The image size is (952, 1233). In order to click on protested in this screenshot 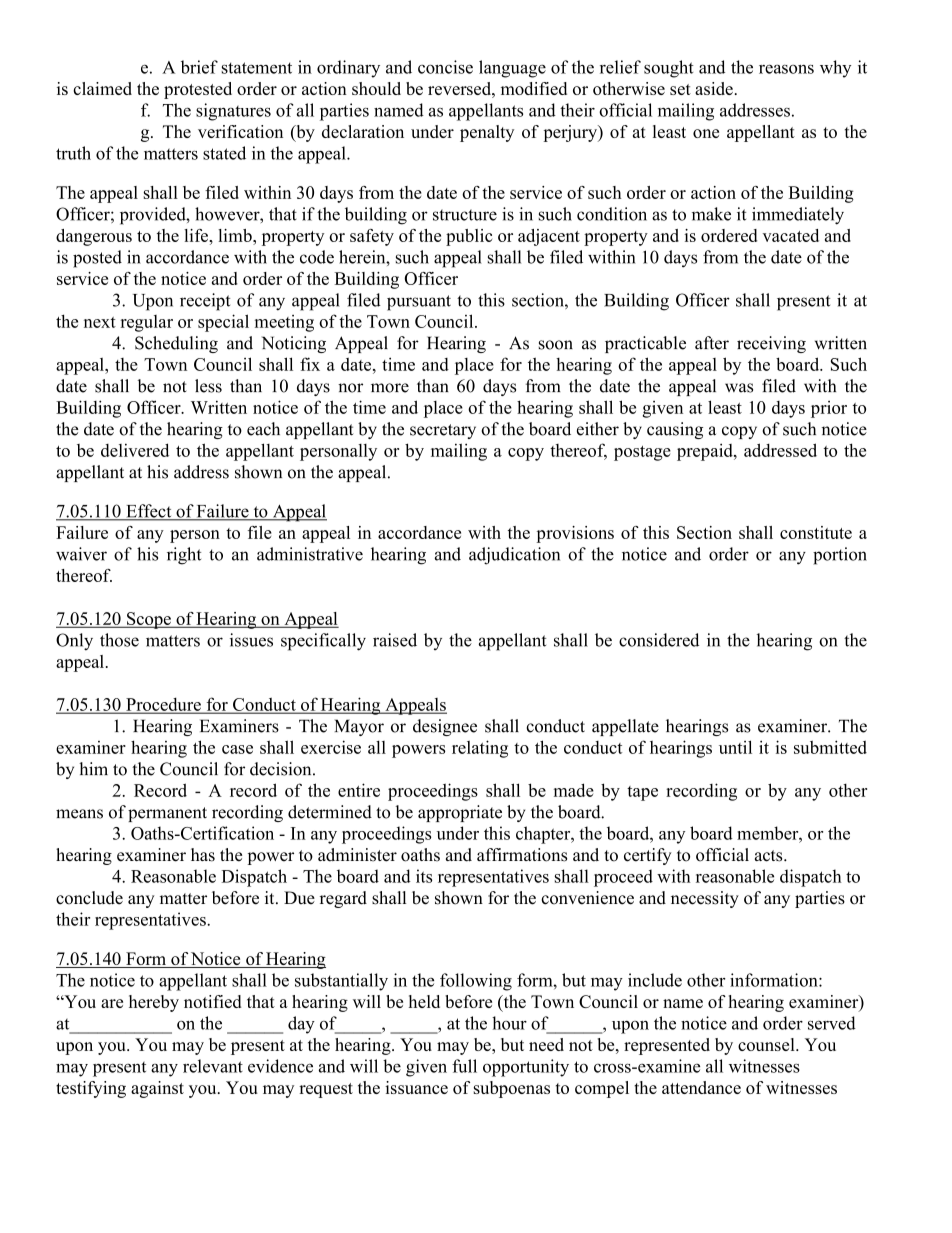, I will do `click(198, 90)`.
